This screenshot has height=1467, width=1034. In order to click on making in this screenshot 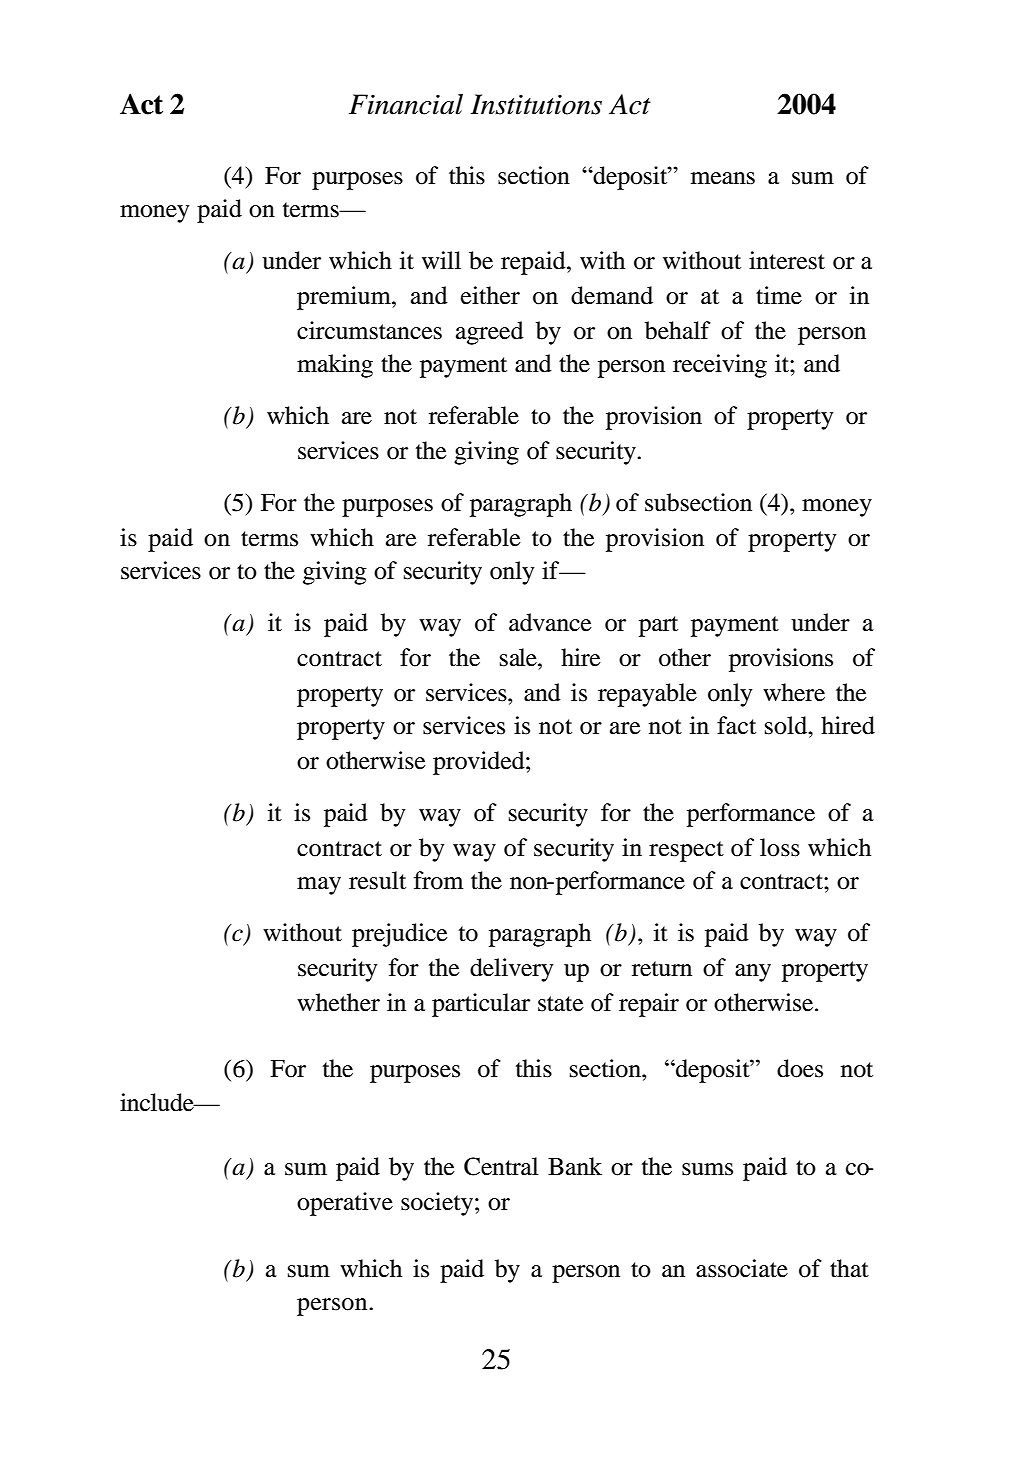, I will do `click(335, 366)`.
